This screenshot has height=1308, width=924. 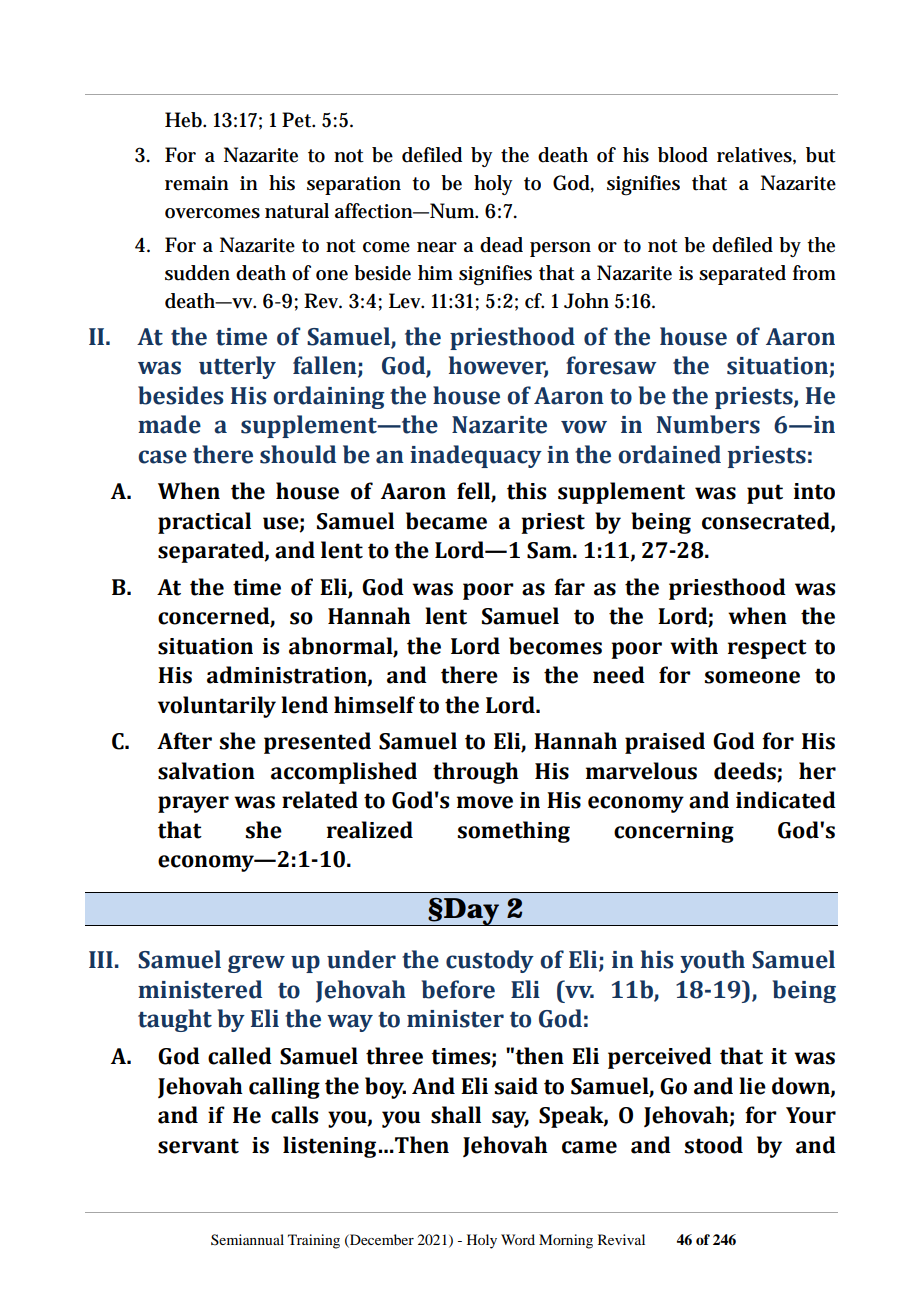 What do you see at coordinates (374, 705) in the screenshot?
I see `himself` at bounding box center [374, 705].
